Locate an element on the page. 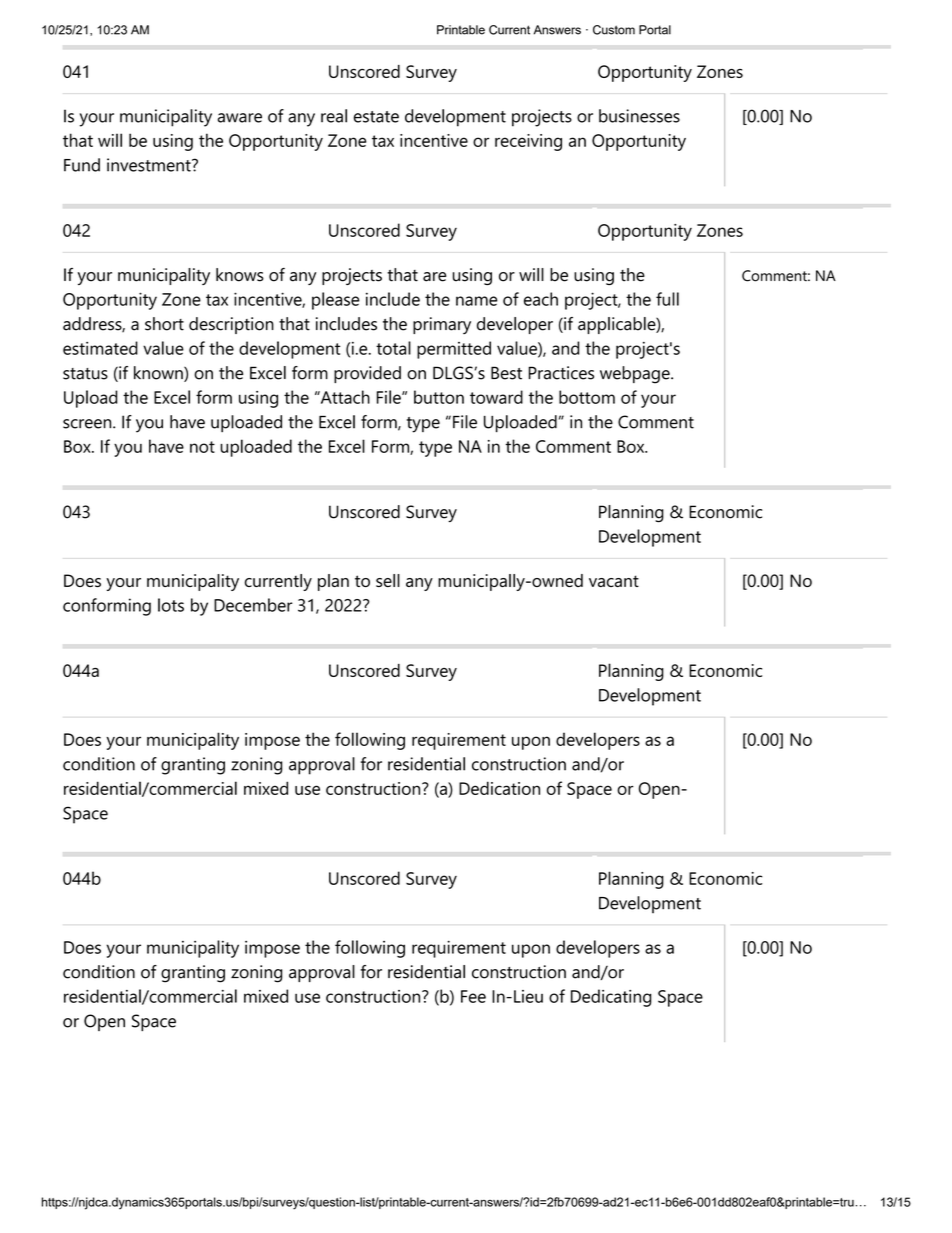 This page has height=1233, width=952. please is located at coordinates (336, 301).
